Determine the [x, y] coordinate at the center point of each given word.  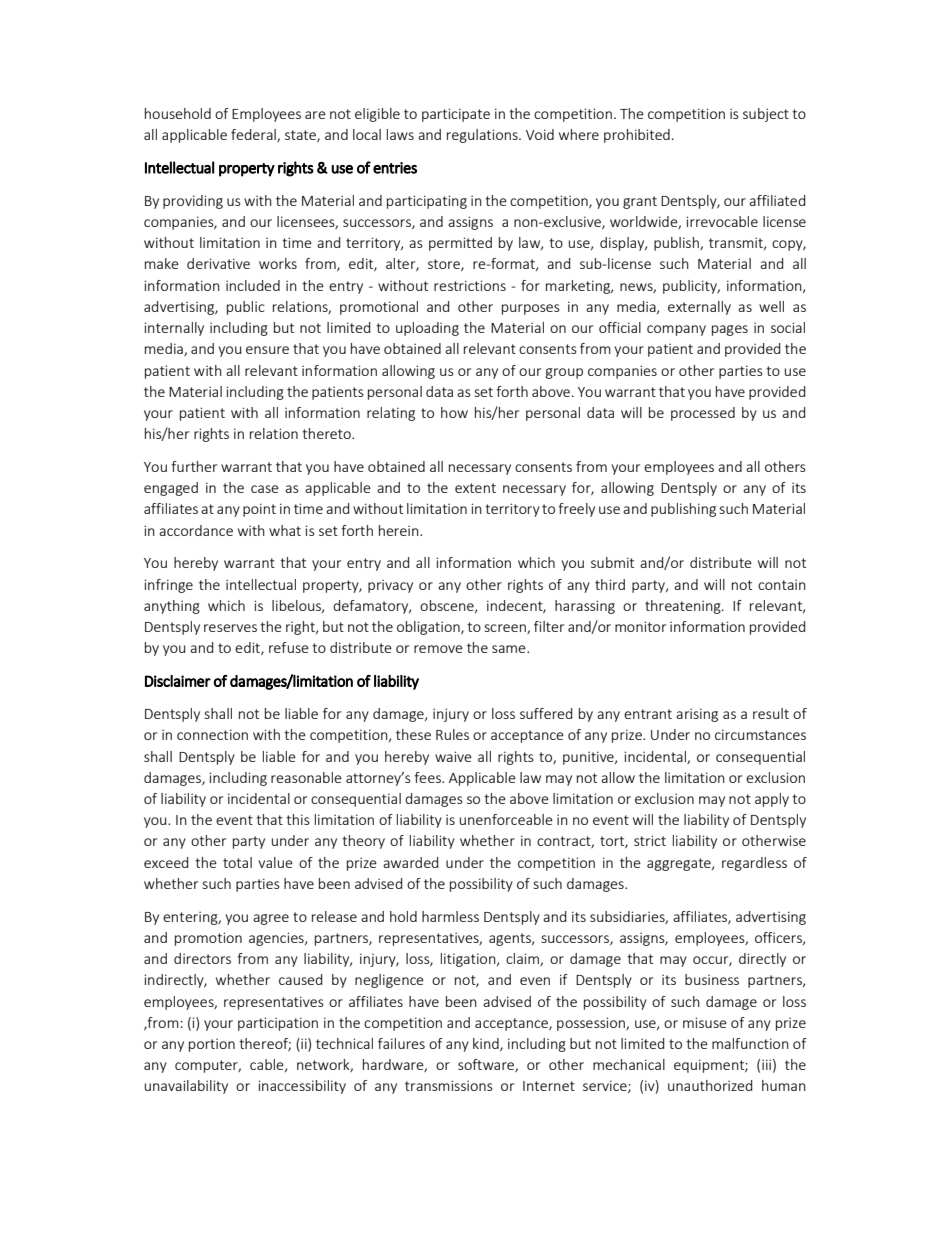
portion [212, 1045]
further [194, 466]
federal [254, 135]
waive [453, 756]
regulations [483, 136]
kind [487, 1044]
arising [697, 715]
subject [766, 115]
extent [475, 488]
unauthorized [710, 1085]
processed [703, 414]
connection [212, 734]
